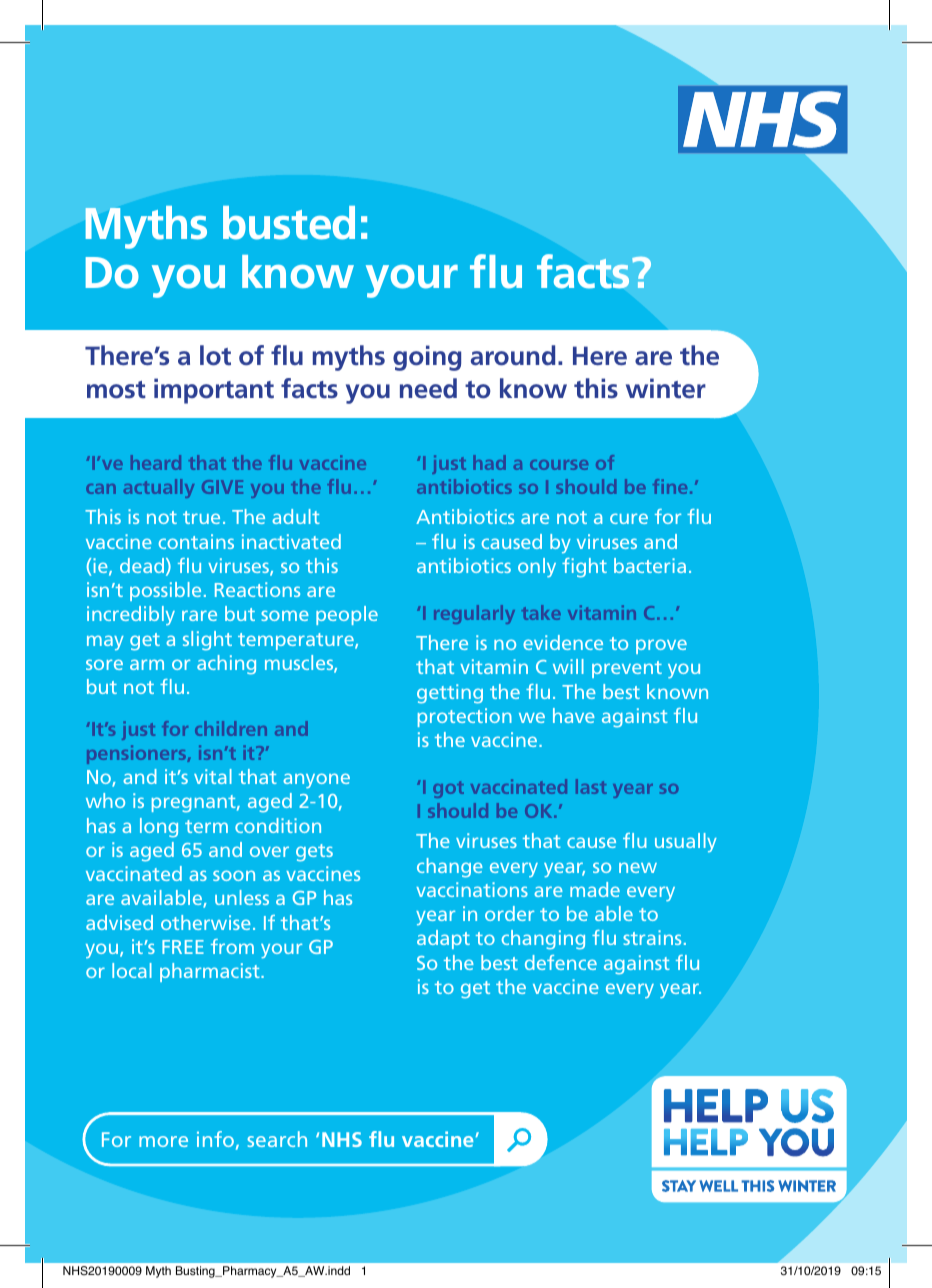 The image size is (932, 1288). Describe the element at coordinates (289, 223) in the image. I see `busted` at that location.
